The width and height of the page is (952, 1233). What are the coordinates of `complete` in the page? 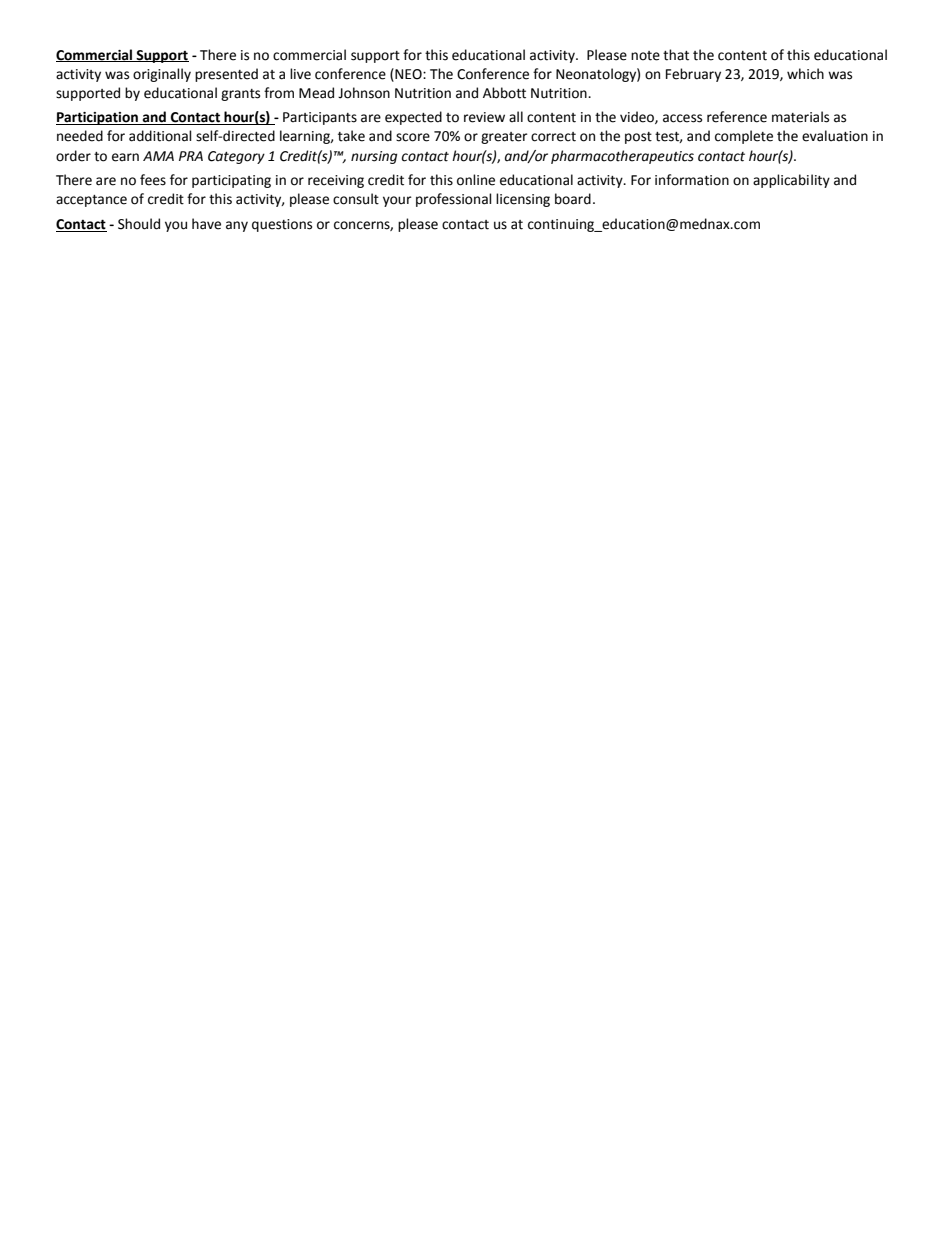 It's located at (744, 137).
